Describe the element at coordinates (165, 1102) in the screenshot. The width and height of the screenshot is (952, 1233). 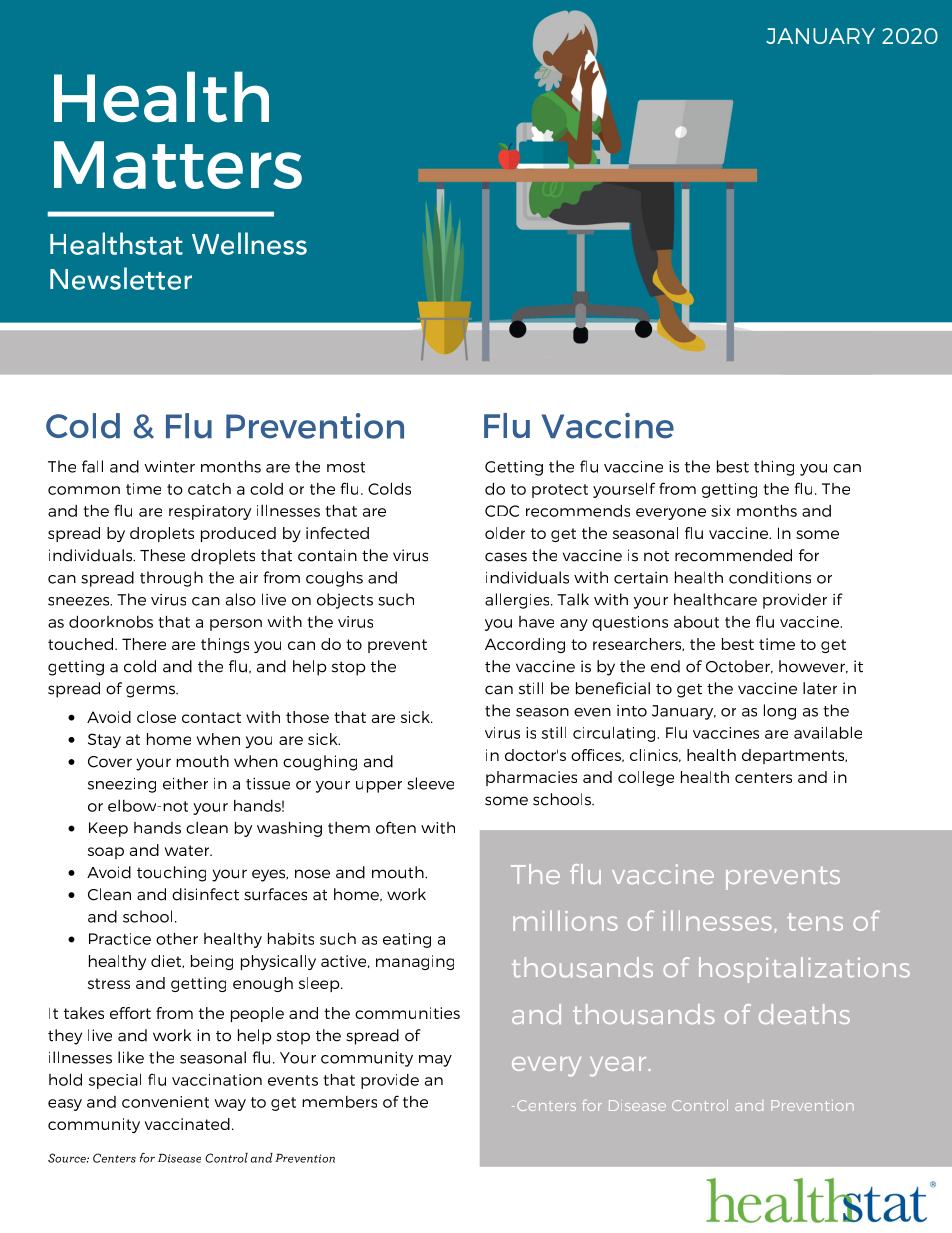
I see `convenient` at that location.
